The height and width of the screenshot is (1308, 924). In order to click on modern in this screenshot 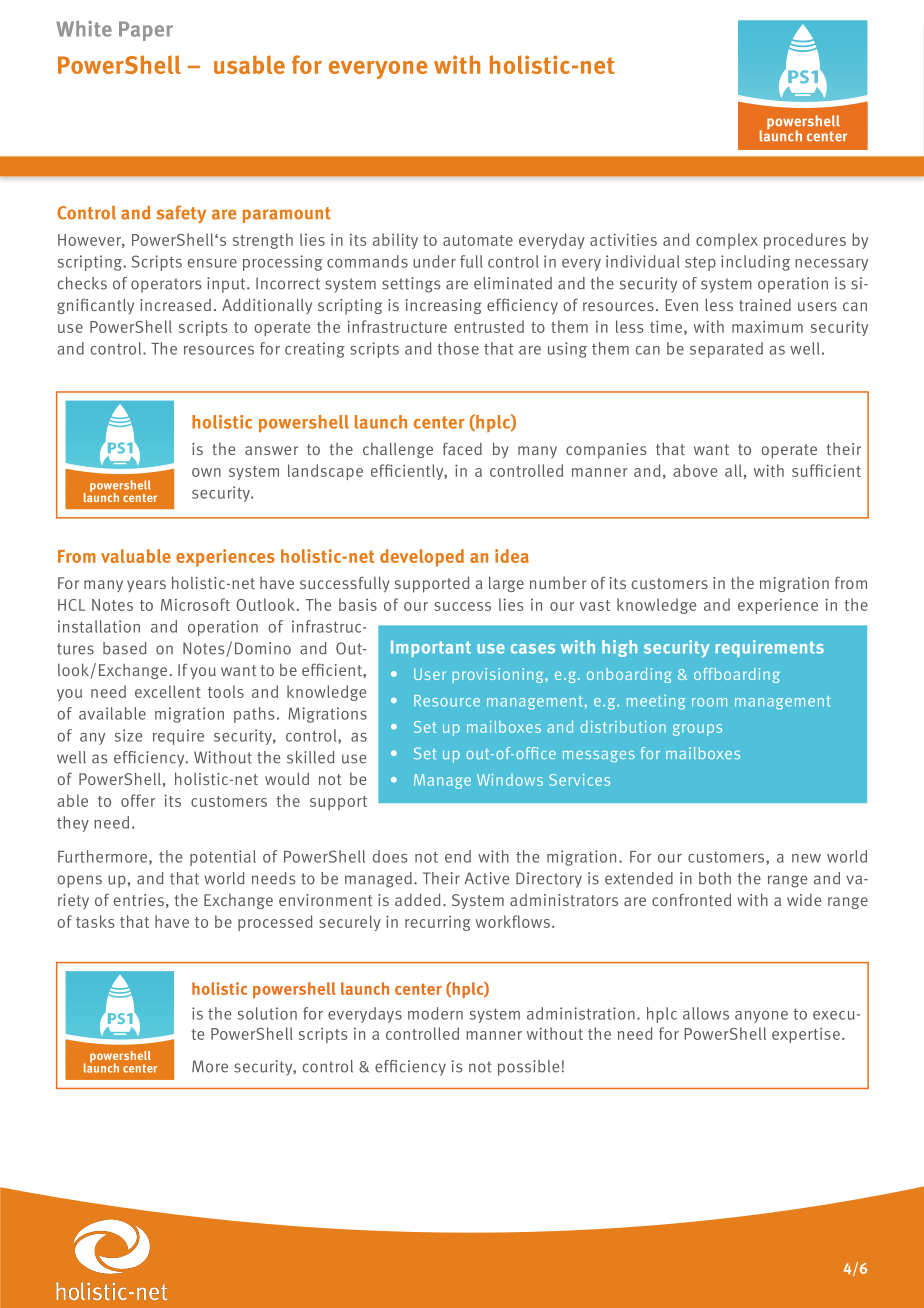, I will do `click(435, 1013)`.
